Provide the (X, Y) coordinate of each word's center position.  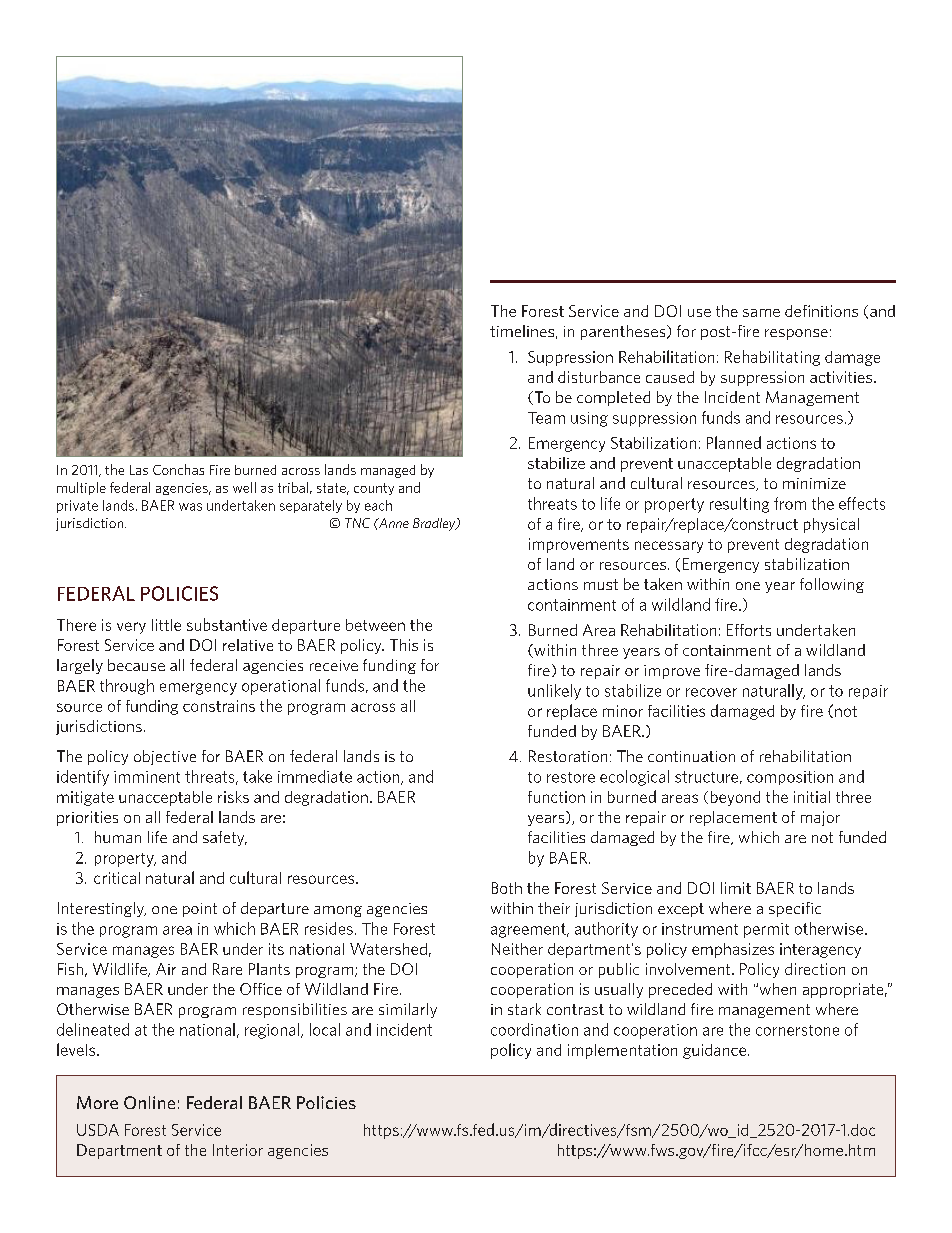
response (796, 334)
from (790, 503)
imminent (147, 777)
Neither (517, 949)
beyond (735, 798)
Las (139, 470)
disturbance (599, 377)
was (190, 507)
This (404, 645)
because (136, 665)
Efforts (749, 630)
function (556, 797)
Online (149, 1102)
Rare (227, 969)
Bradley (435, 524)
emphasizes (733, 950)
